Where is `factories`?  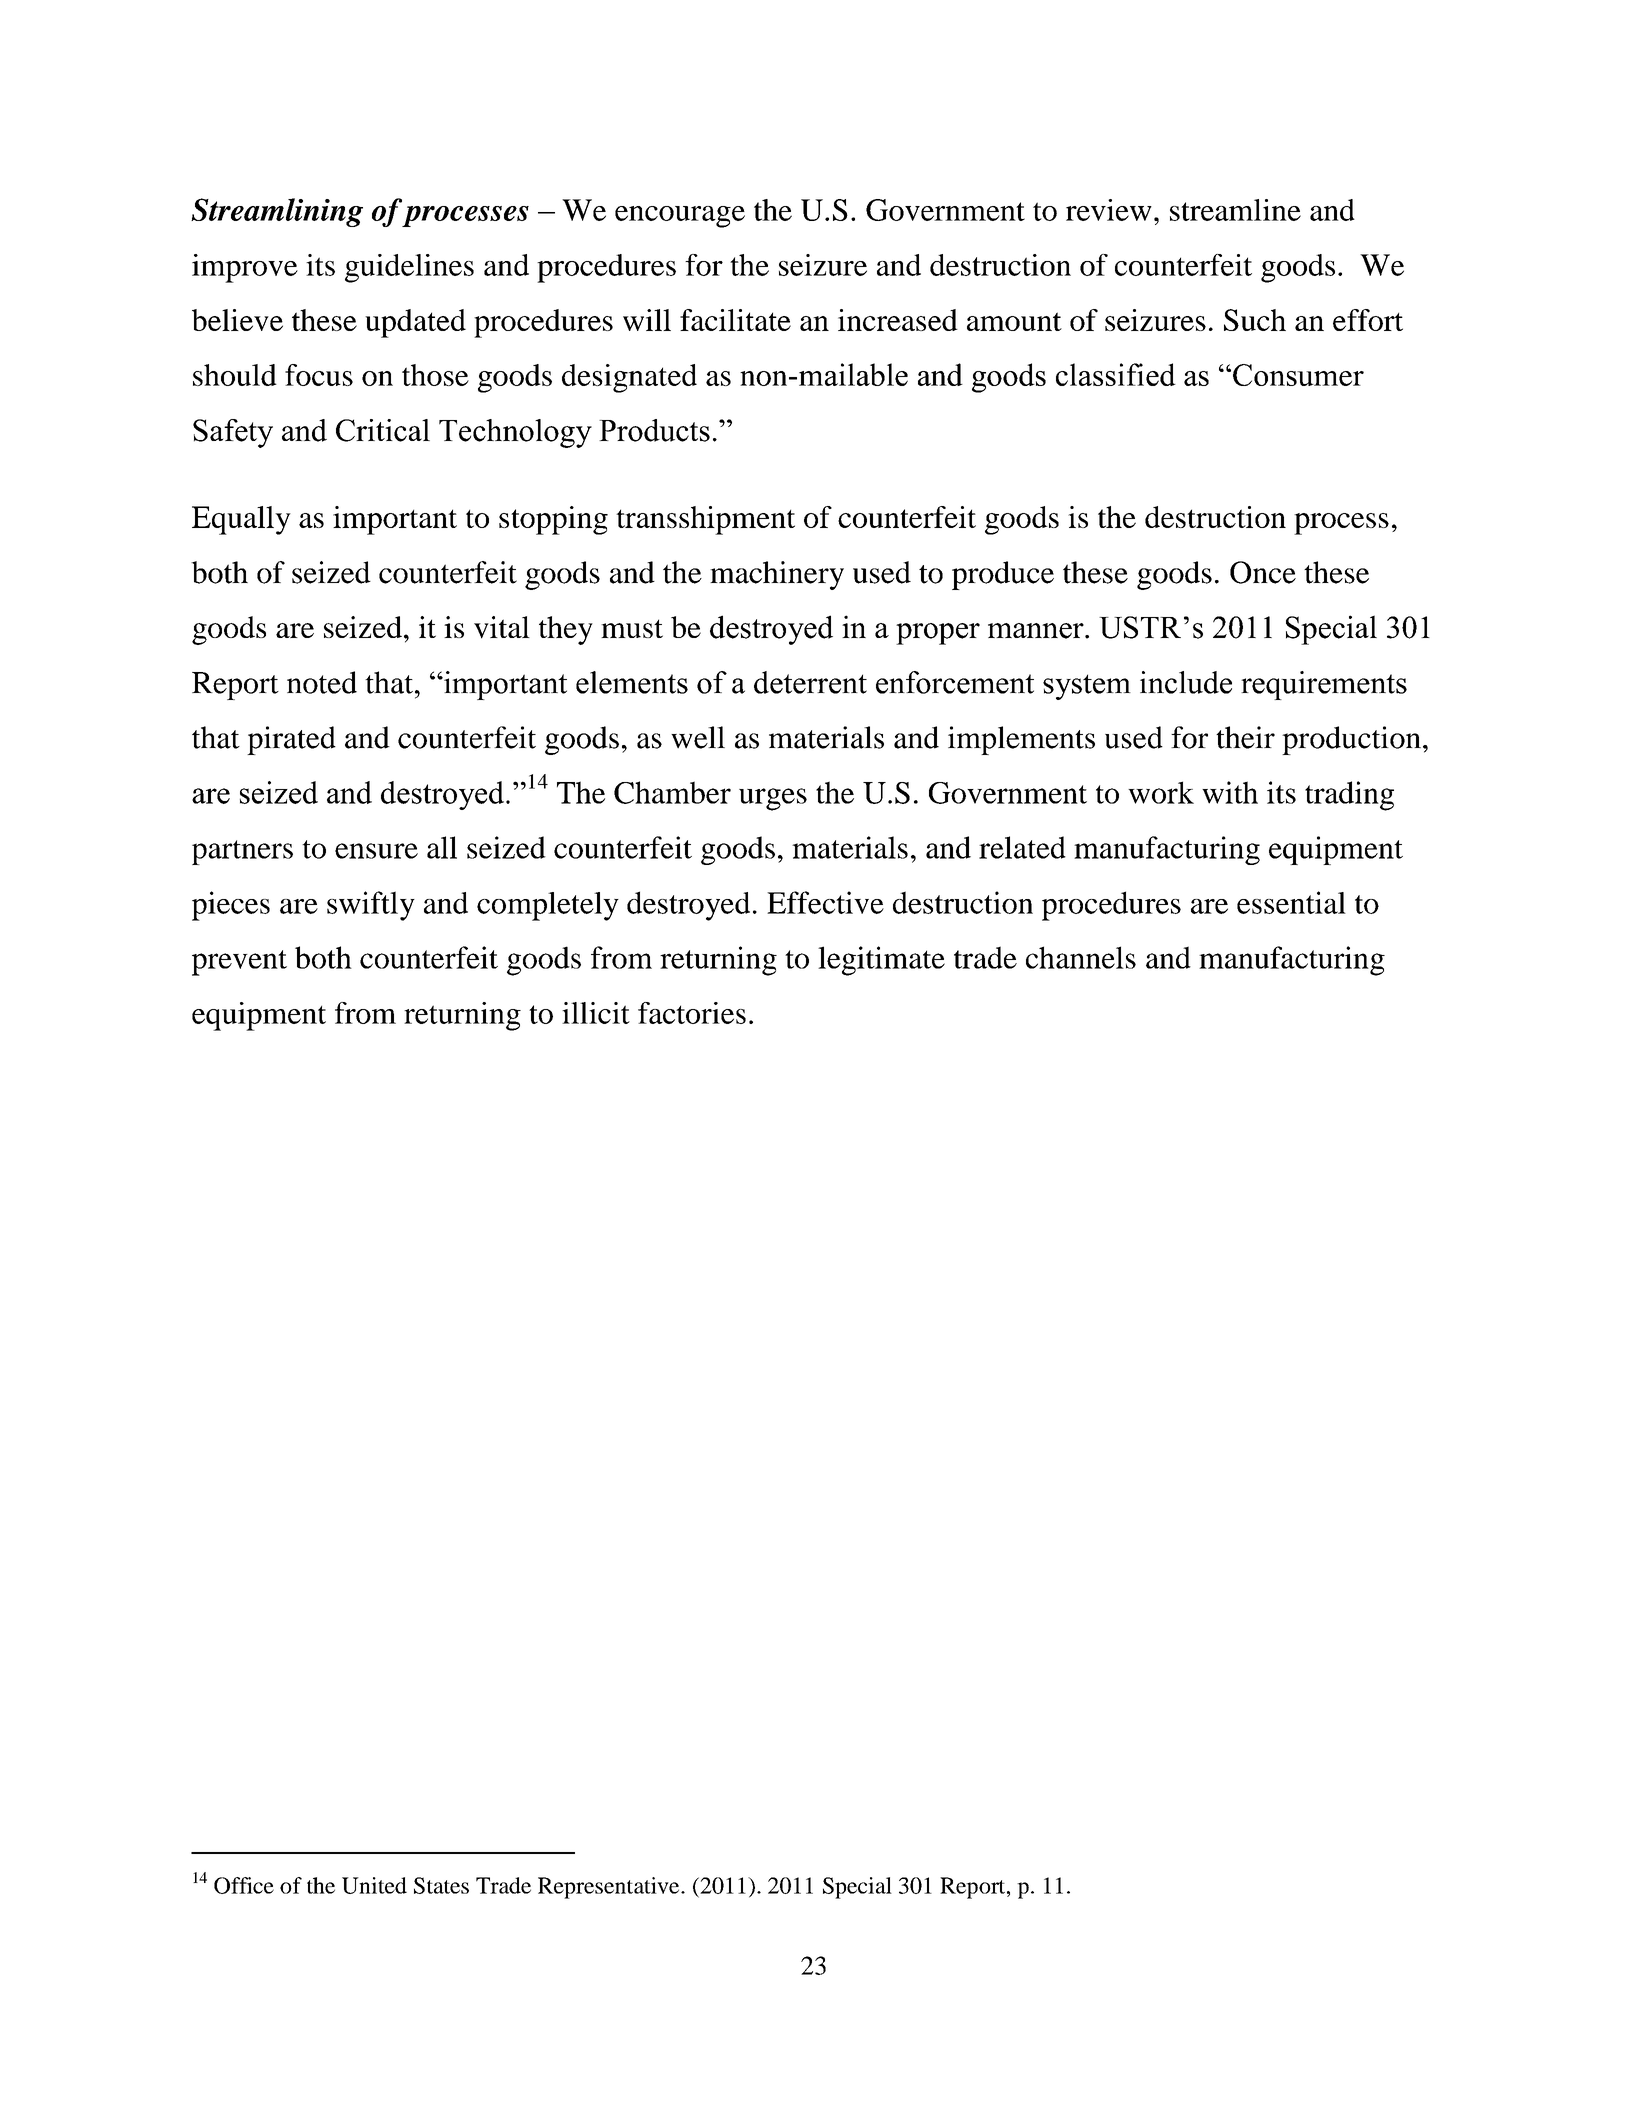 factories is located at coordinates (692, 1013).
